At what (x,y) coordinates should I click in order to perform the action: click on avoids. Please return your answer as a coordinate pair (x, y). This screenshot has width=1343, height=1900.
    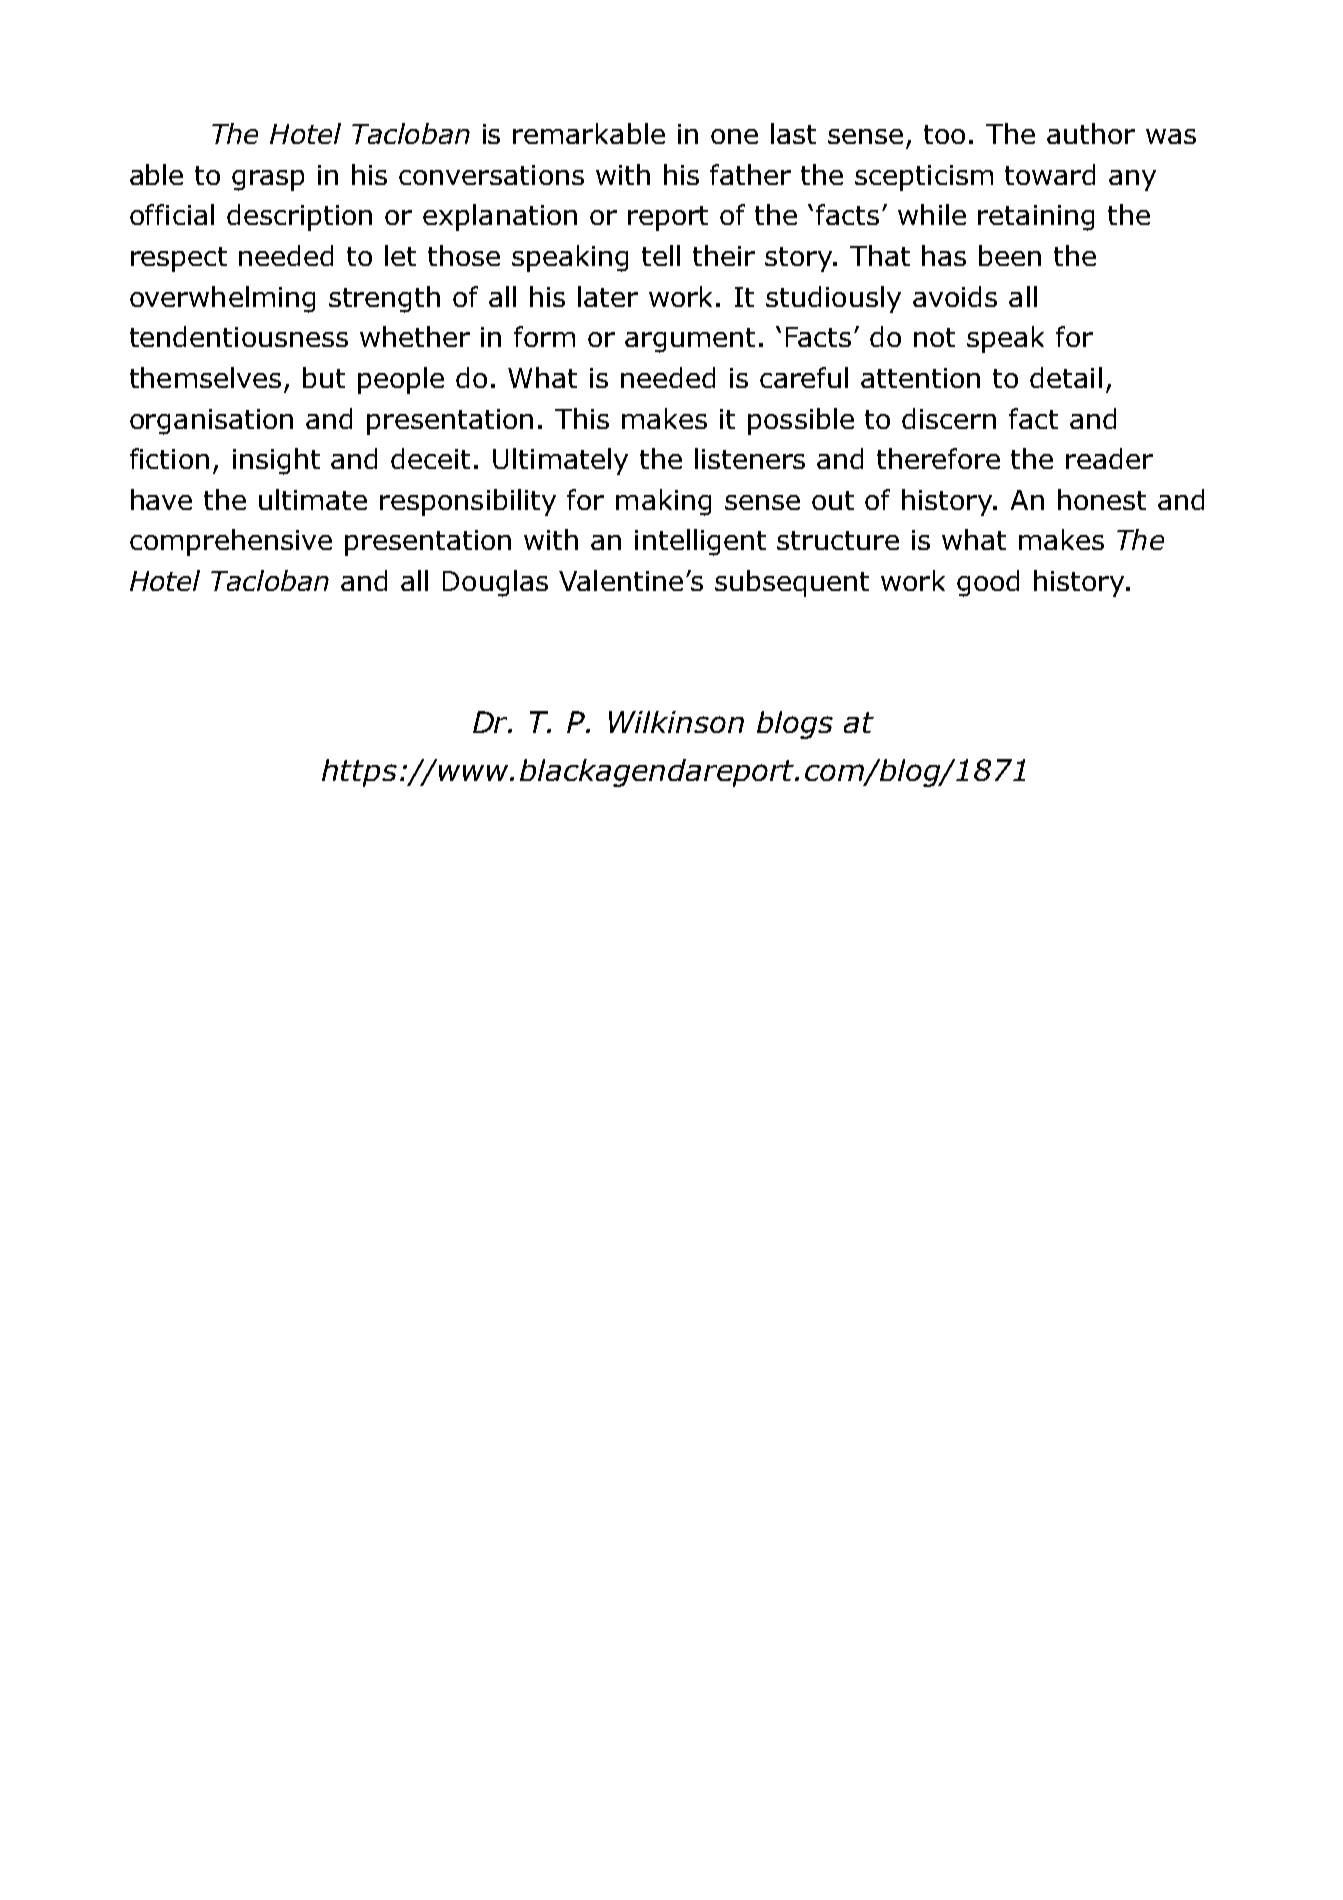
    Looking at the image, I should click on (955, 296).
